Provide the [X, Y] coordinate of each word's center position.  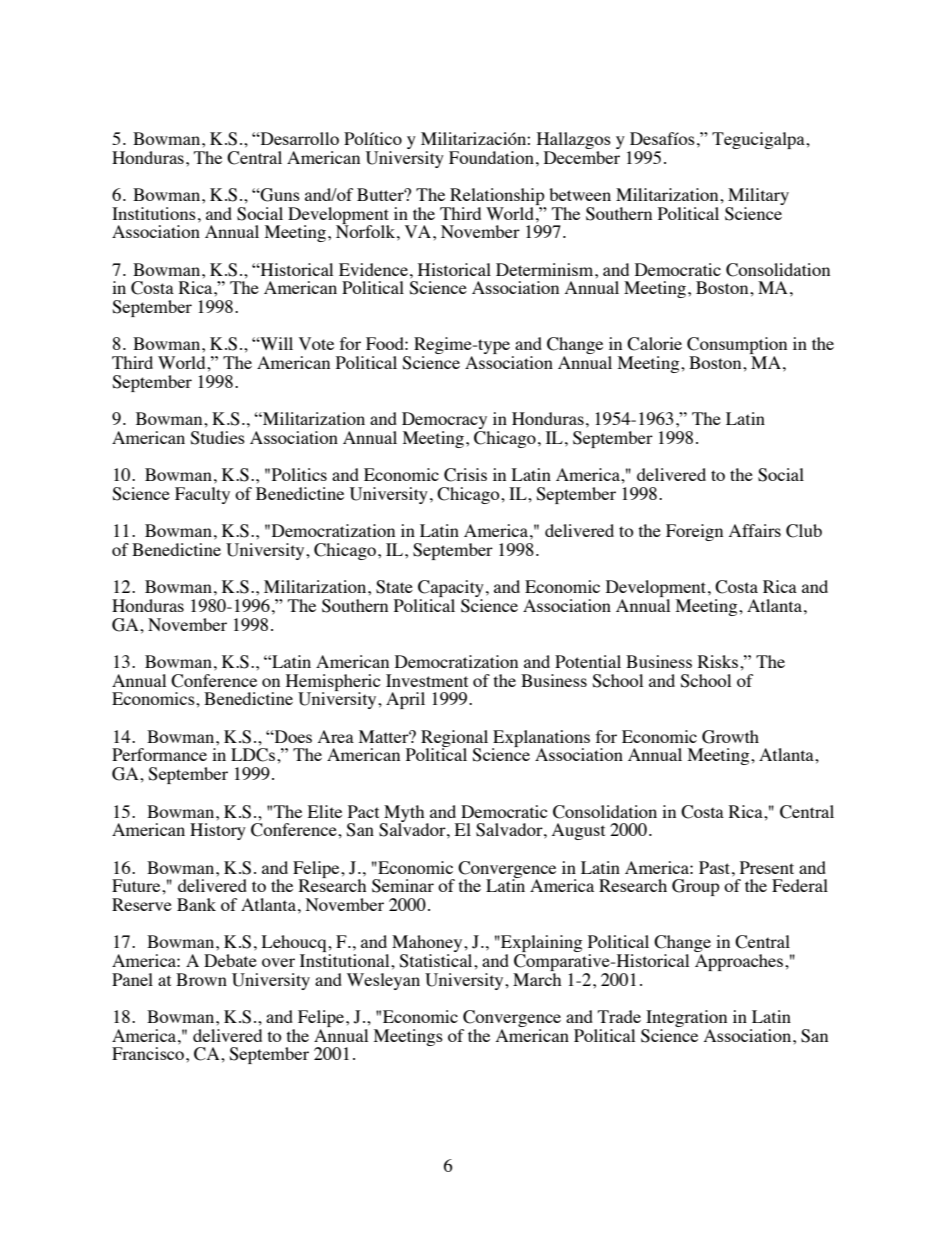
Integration [685, 1020]
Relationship [497, 198]
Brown [201, 979]
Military [758, 198]
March [537, 978]
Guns [279, 195]
